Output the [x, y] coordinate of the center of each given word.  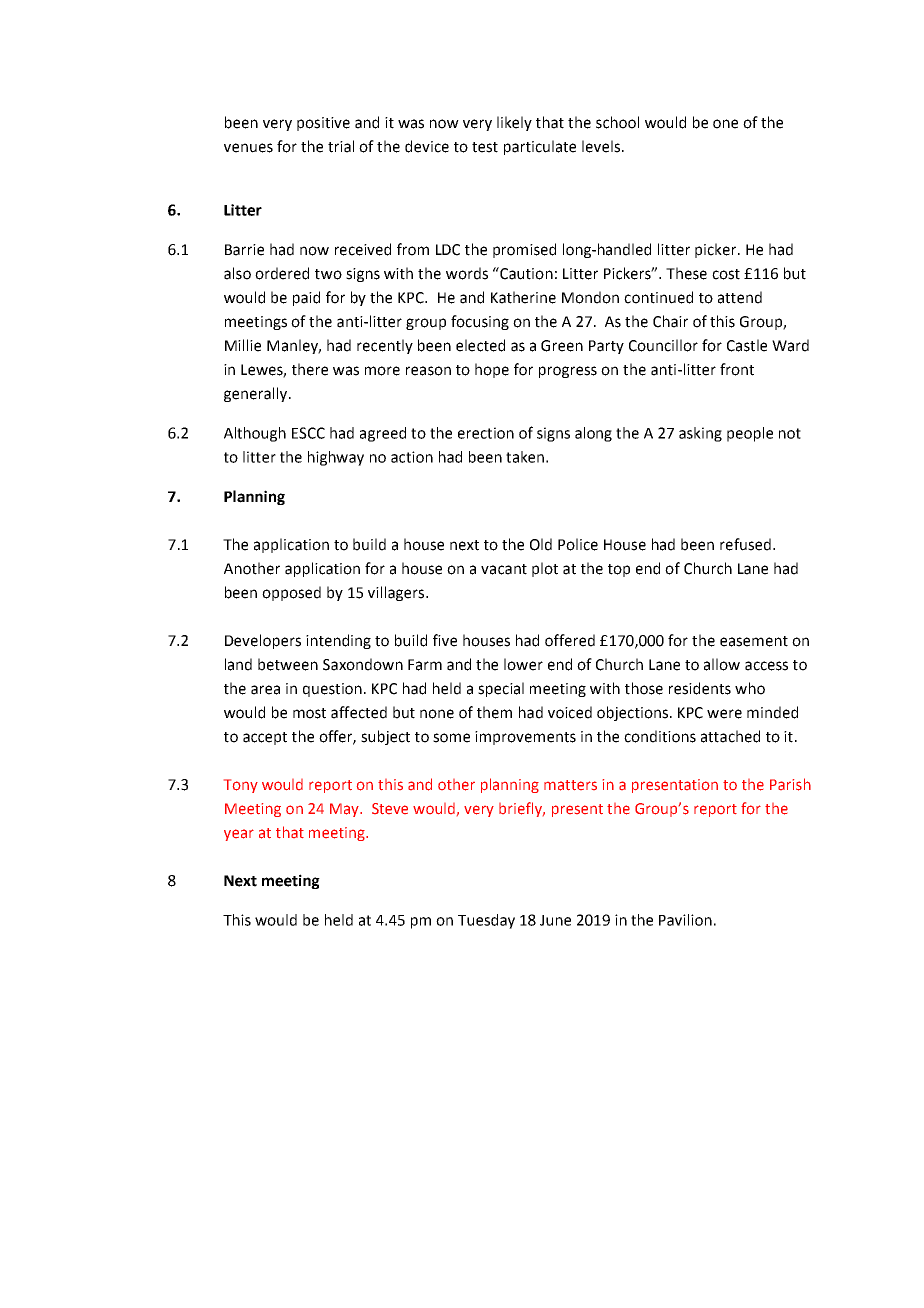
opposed [291, 593]
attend [740, 297]
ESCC [308, 433]
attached [730, 736]
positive [323, 124]
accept [265, 738]
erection [486, 433]
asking [700, 434]
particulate [540, 147]
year [239, 835]
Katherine [523, 297]
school [617, 122]
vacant [504, 569]
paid [306, 298]
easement [754, 641]
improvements [525, 738]
